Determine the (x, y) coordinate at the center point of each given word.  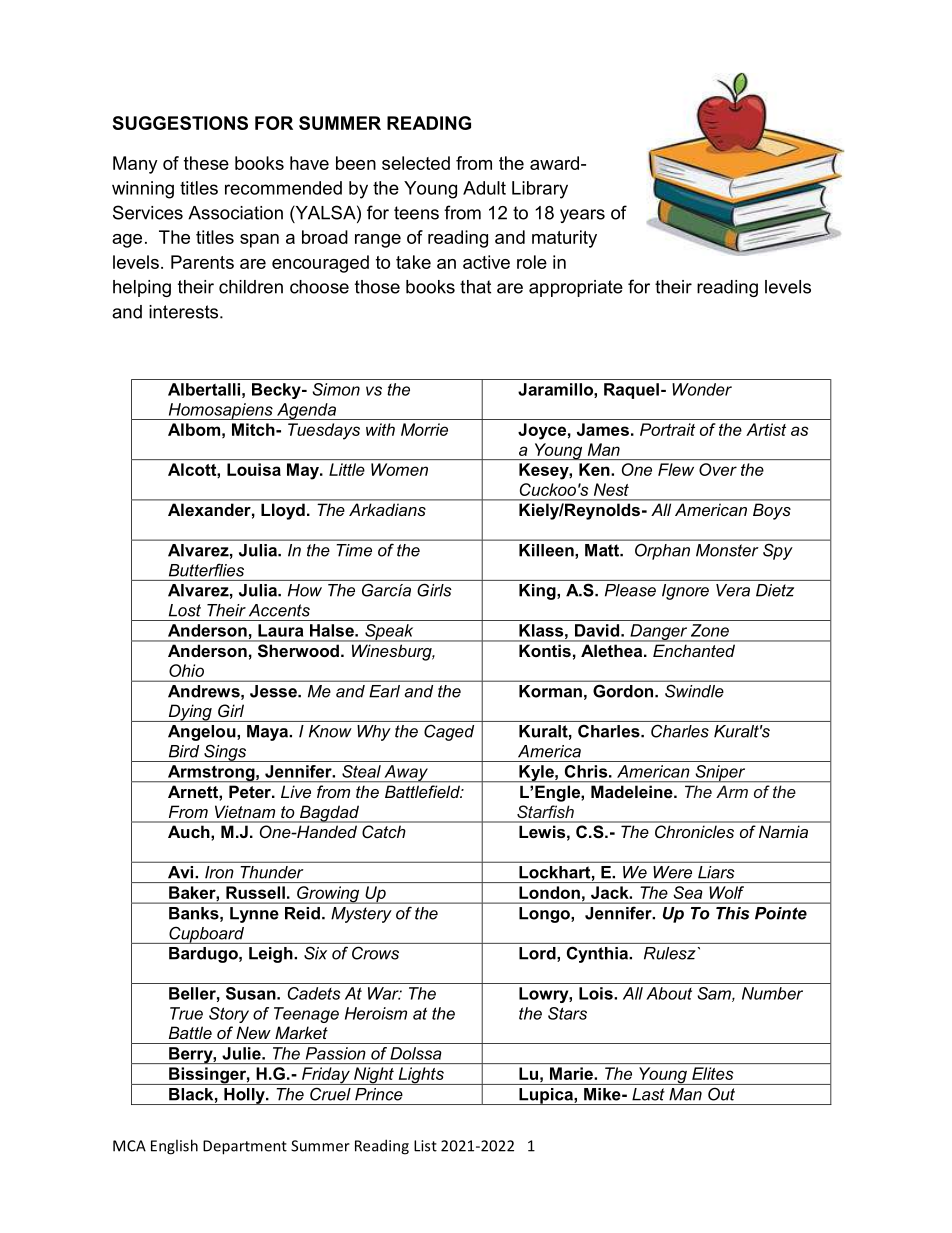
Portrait (667, 429)
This (732, 913)
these (206, 163)
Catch (383, 831)
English (174, 1147)
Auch (188, 832)
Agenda (306, 411)
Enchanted (694, 651)
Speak (389, 633)
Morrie (424, 429)
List (425, 1146)
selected (416, 163)
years (582, 216)
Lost (185, 610)
